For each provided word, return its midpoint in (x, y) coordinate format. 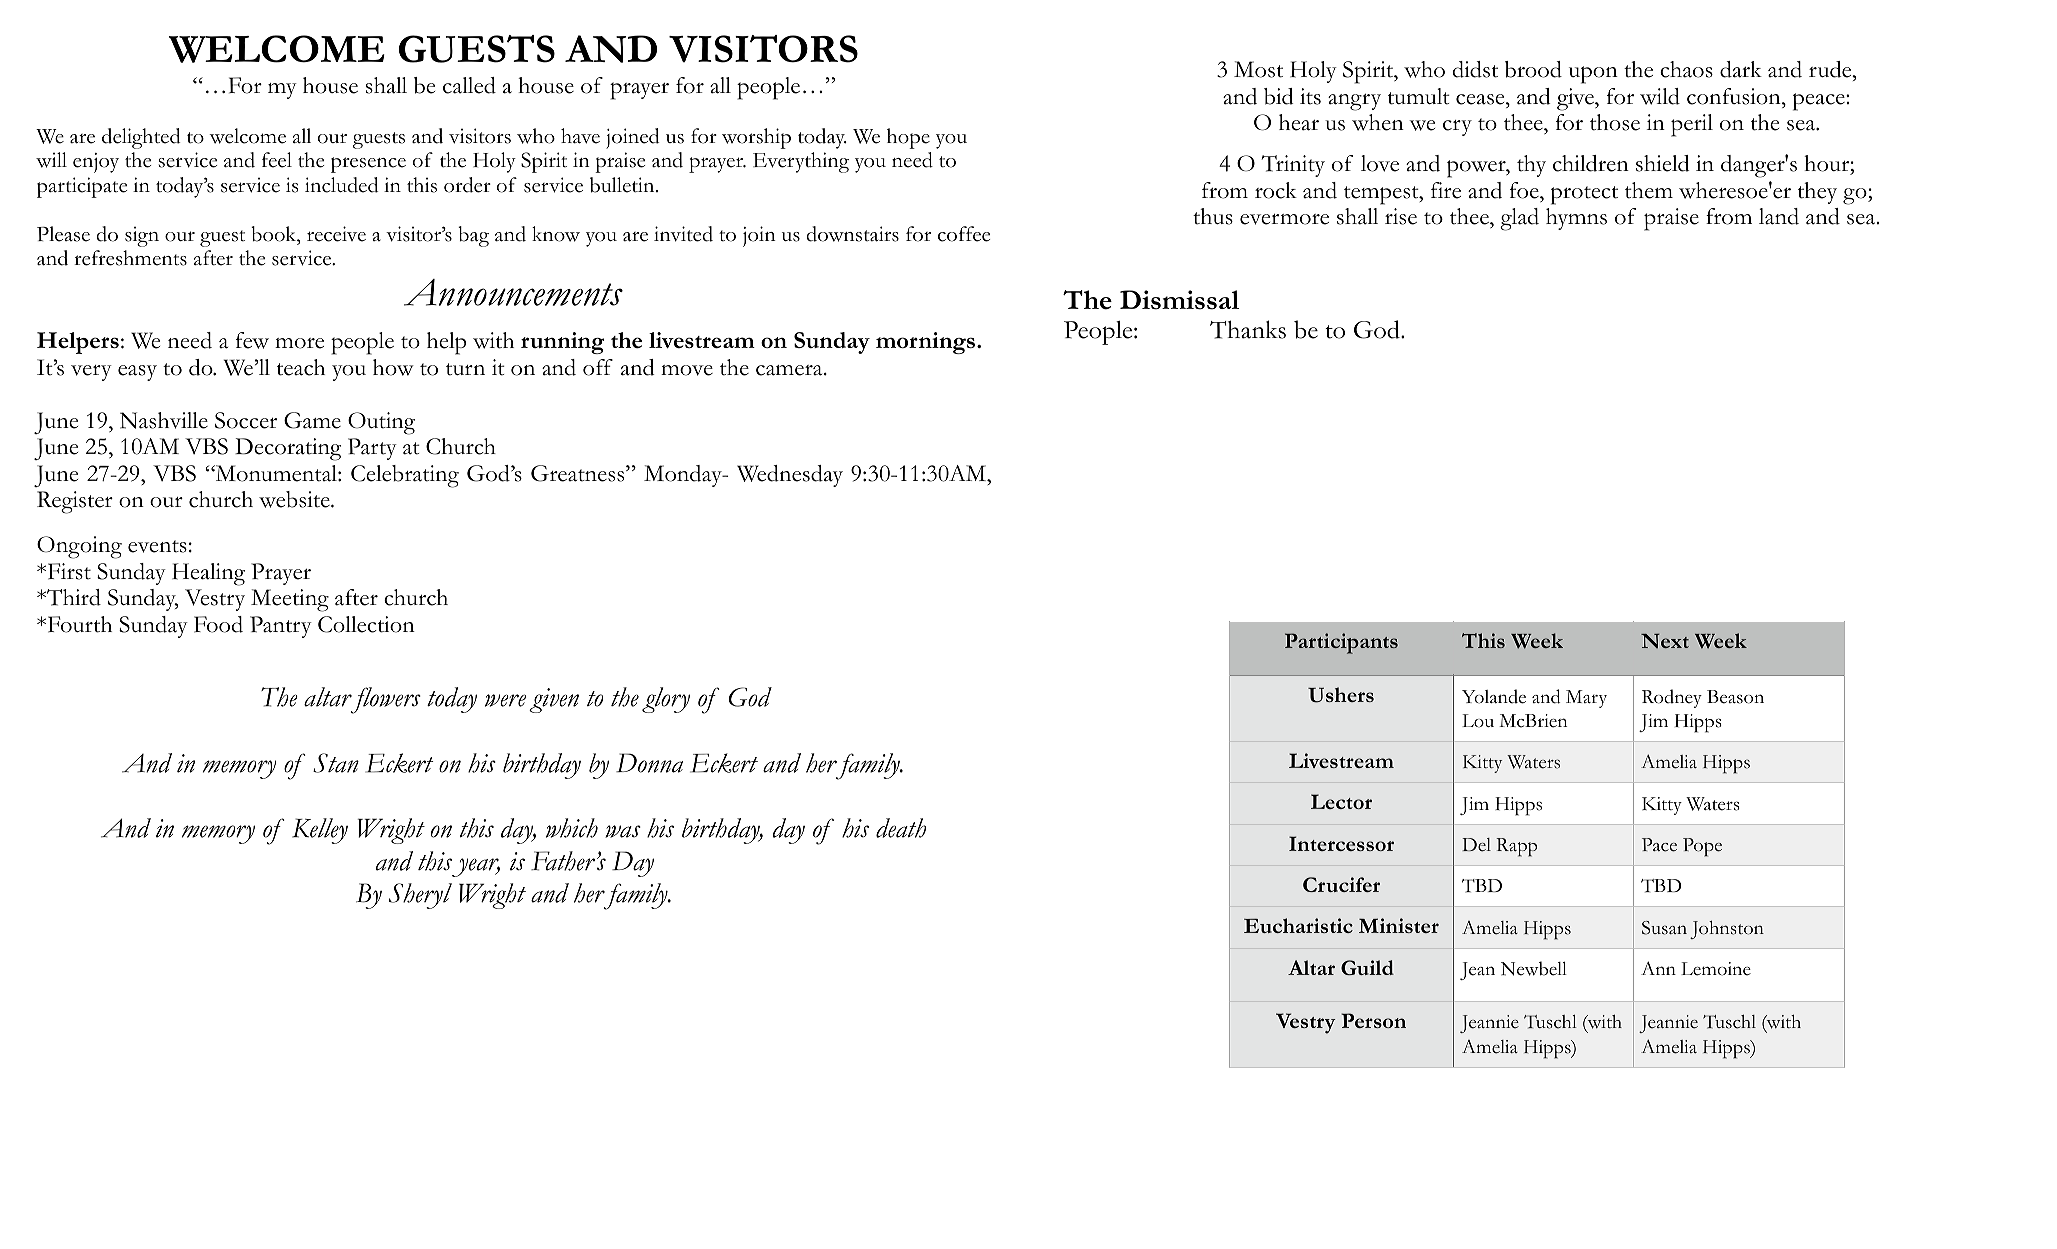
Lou (1478, 721)
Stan (336, 763)
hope (908, 138)
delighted (141, 138)
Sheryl (420, 896)
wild (1660, 96)
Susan (1664, 928)
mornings (925, 343)
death (901, 828)
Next (1665, 641)
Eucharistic (1298, 925)
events (157, 546)
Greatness (579, 473)
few (252, 340)
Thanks (1248, 329)
